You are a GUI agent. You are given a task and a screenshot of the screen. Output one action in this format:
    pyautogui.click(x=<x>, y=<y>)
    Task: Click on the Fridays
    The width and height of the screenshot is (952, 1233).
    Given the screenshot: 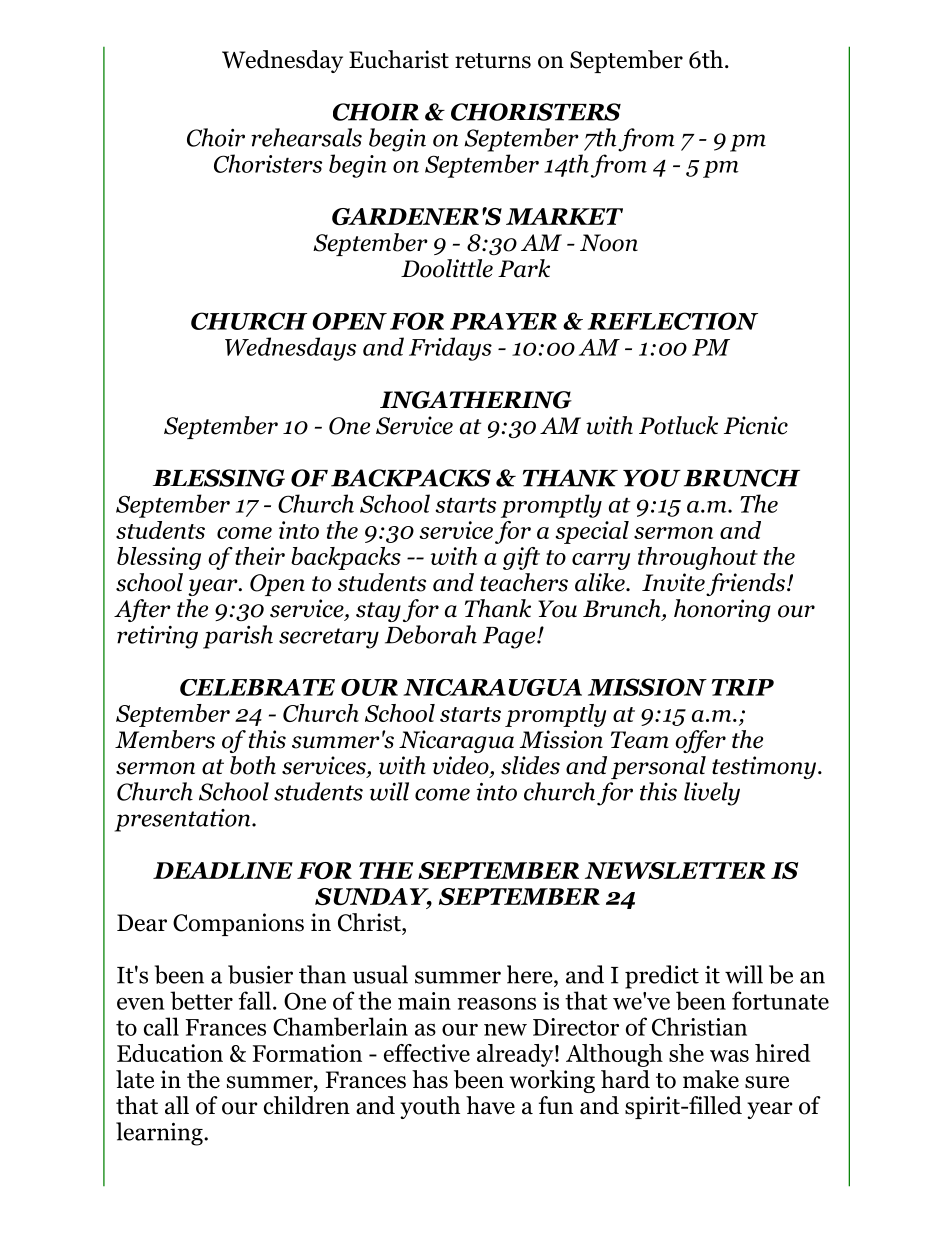 What is the action you would take?
    pyautogui.click(x=450, y=349)
